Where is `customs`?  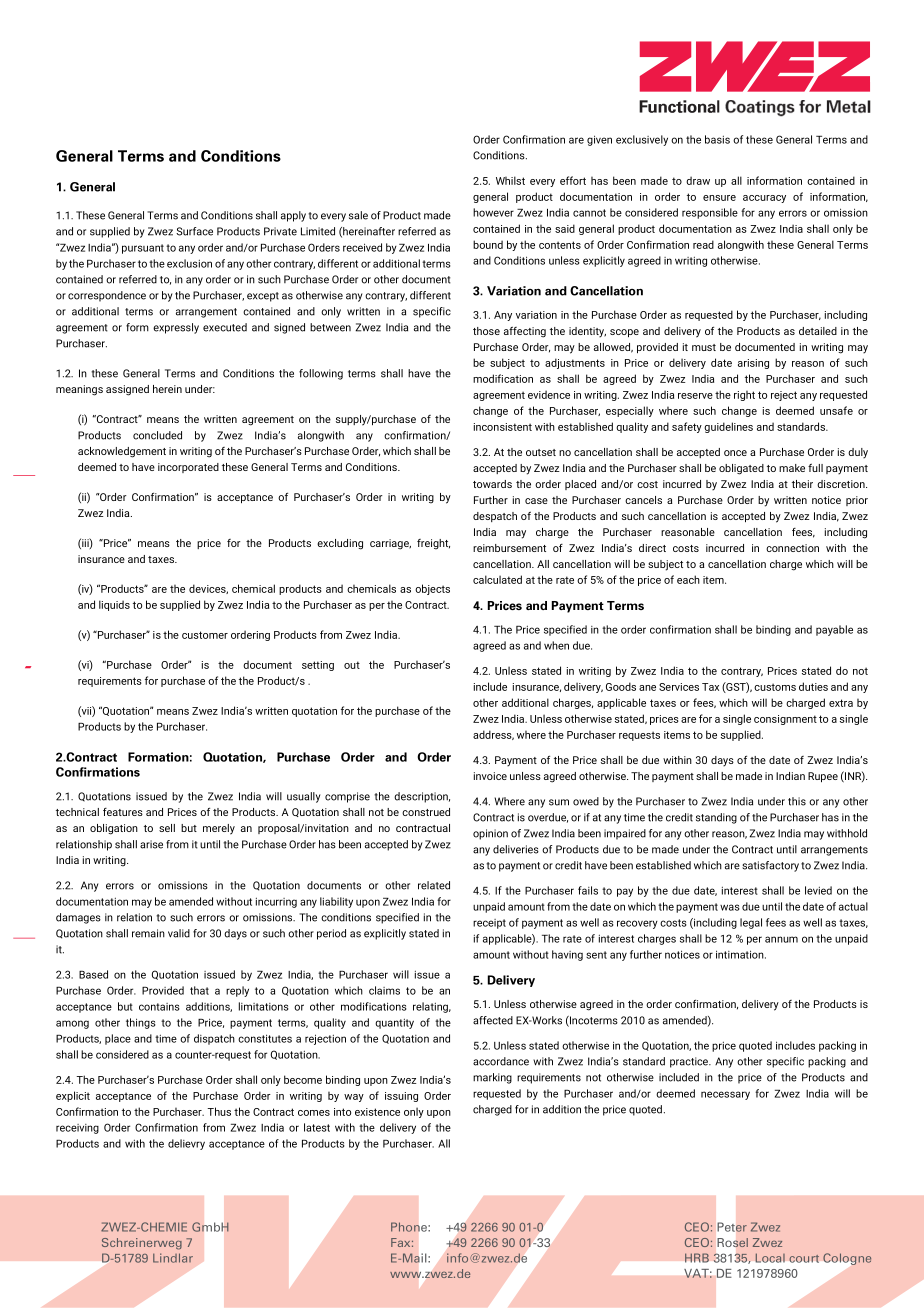
customs is located at coordinates (775, 687).
